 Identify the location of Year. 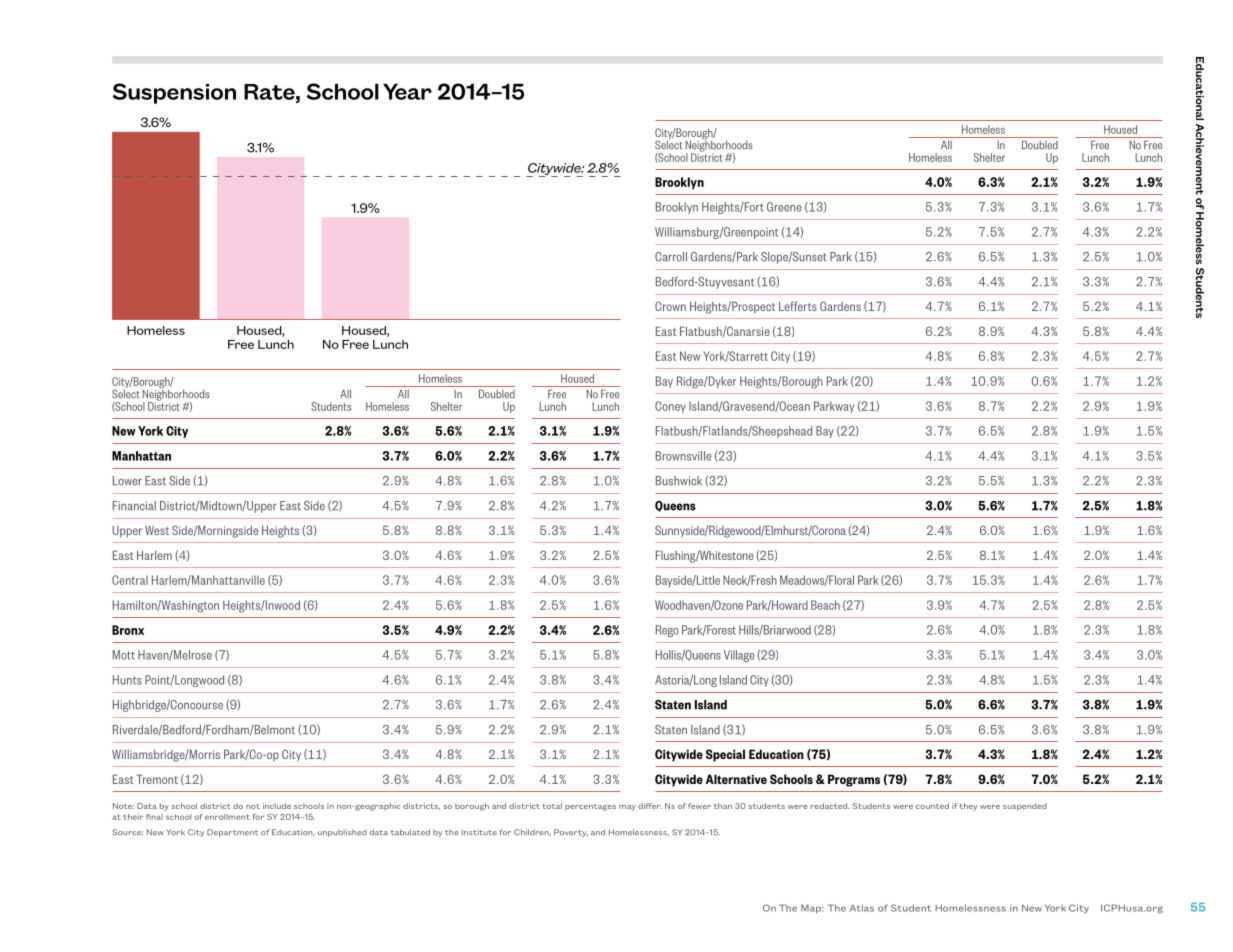
(407, 92).
